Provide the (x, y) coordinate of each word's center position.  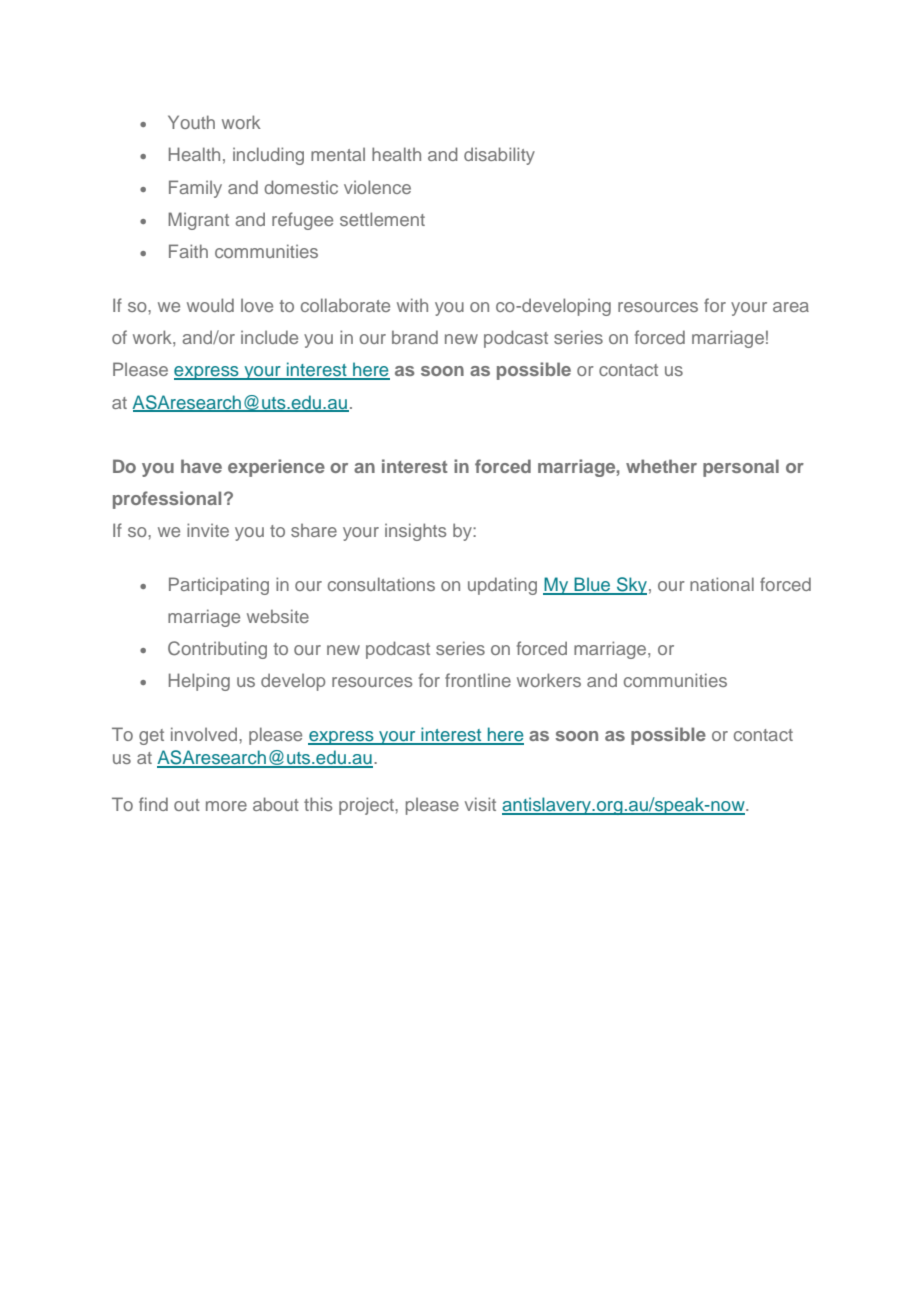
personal (741, 468)
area (791, 307)
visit (480, 804)
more (226, 806)
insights (415, 532)
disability (499, 156)
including (268, 156)
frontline (478, 680)
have (201, 466)
